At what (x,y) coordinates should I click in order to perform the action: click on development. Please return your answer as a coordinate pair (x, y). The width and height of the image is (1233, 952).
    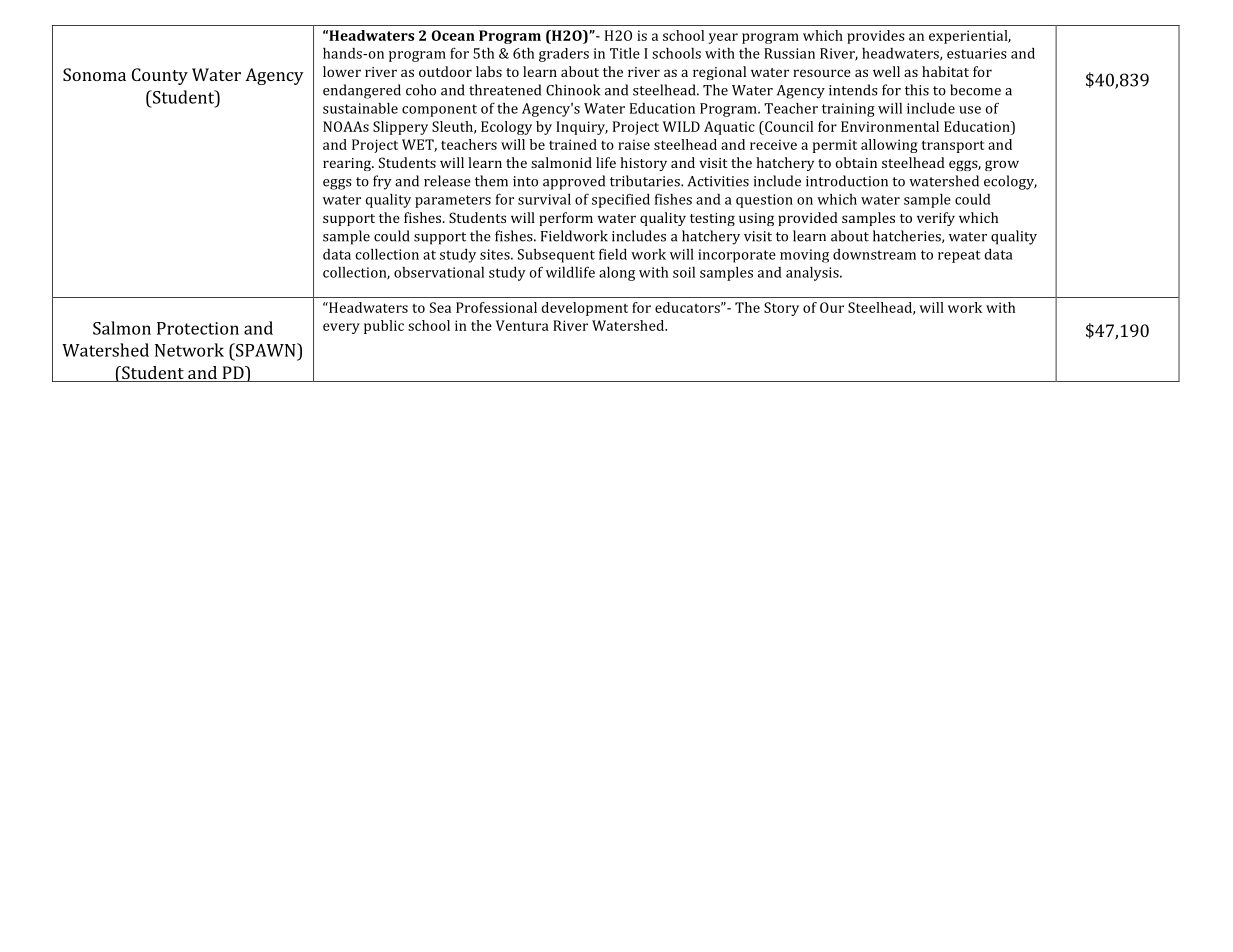
    Looking at the image, I should click on (585, 309).
